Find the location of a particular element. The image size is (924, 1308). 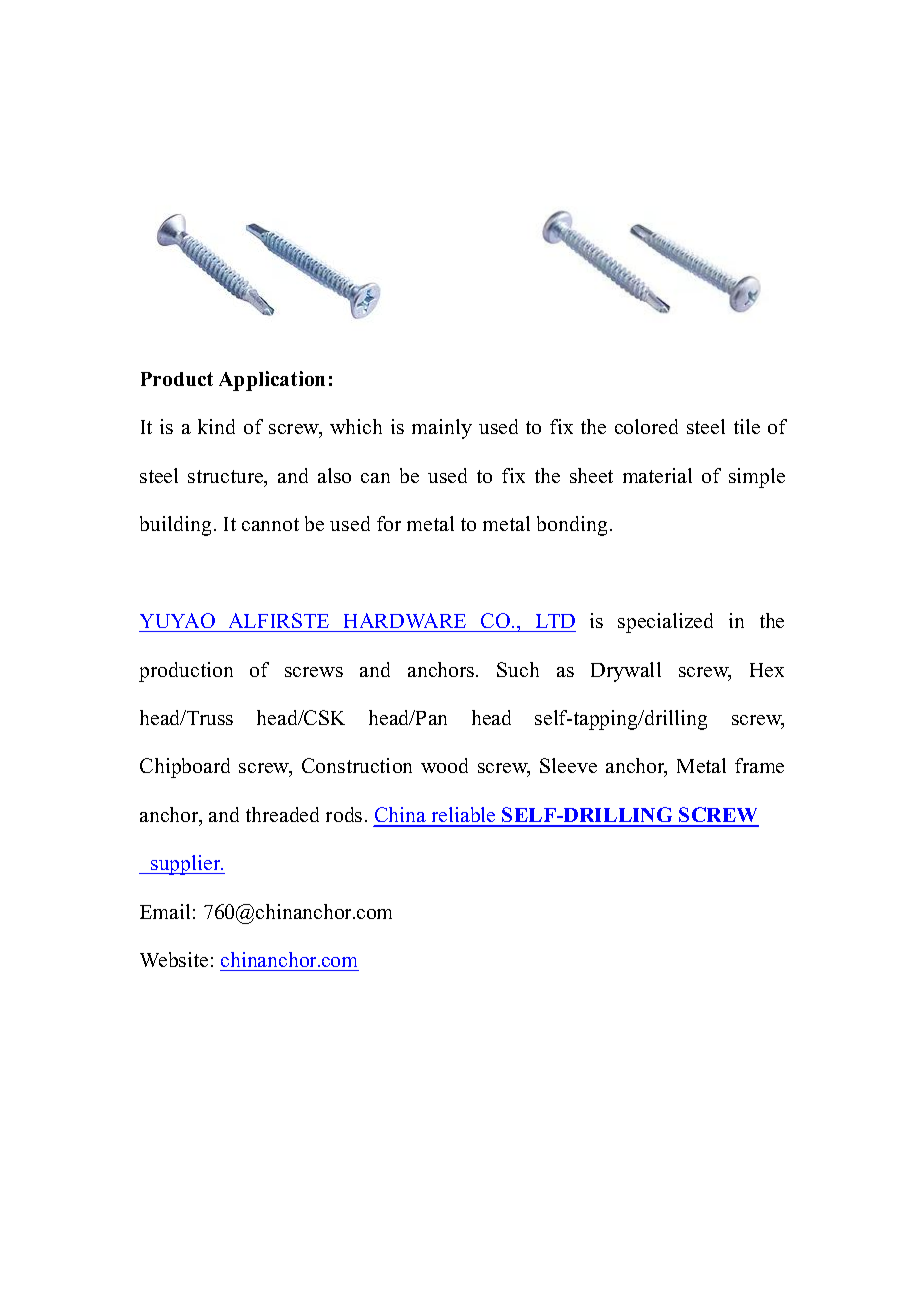

Such is located at coordinates (518, 669).
